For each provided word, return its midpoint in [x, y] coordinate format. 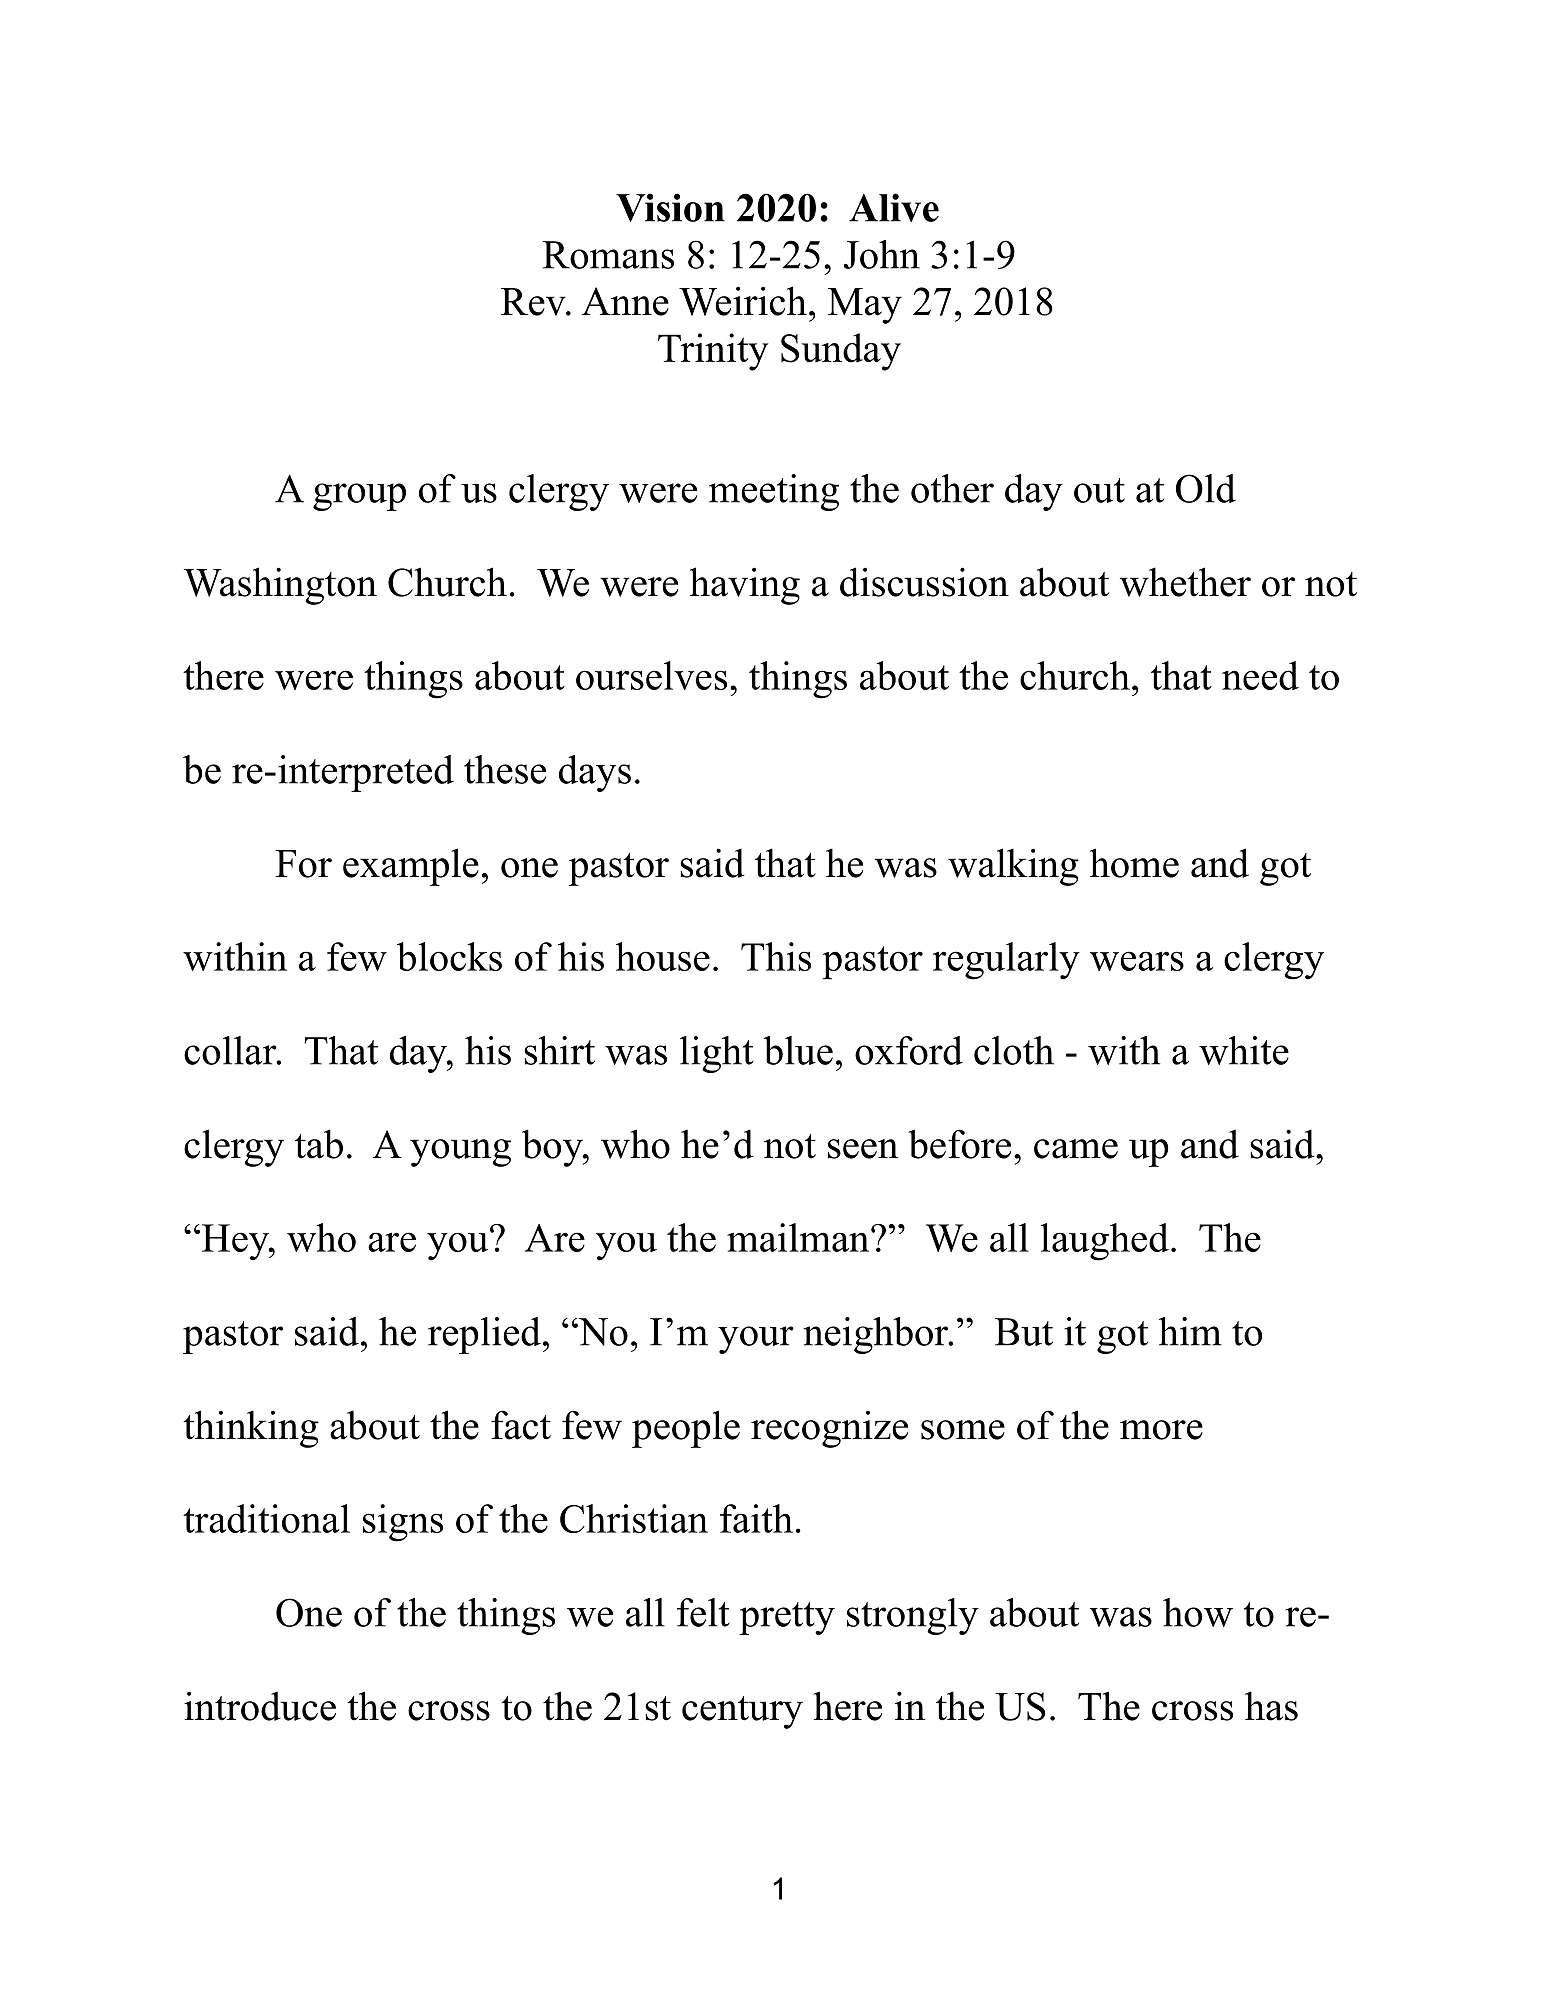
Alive [894, 207]
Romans [608, 255]
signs [403, 1523]
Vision [670, 207]
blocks [449, 956]
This [776, 956]
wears [1137, 961]
